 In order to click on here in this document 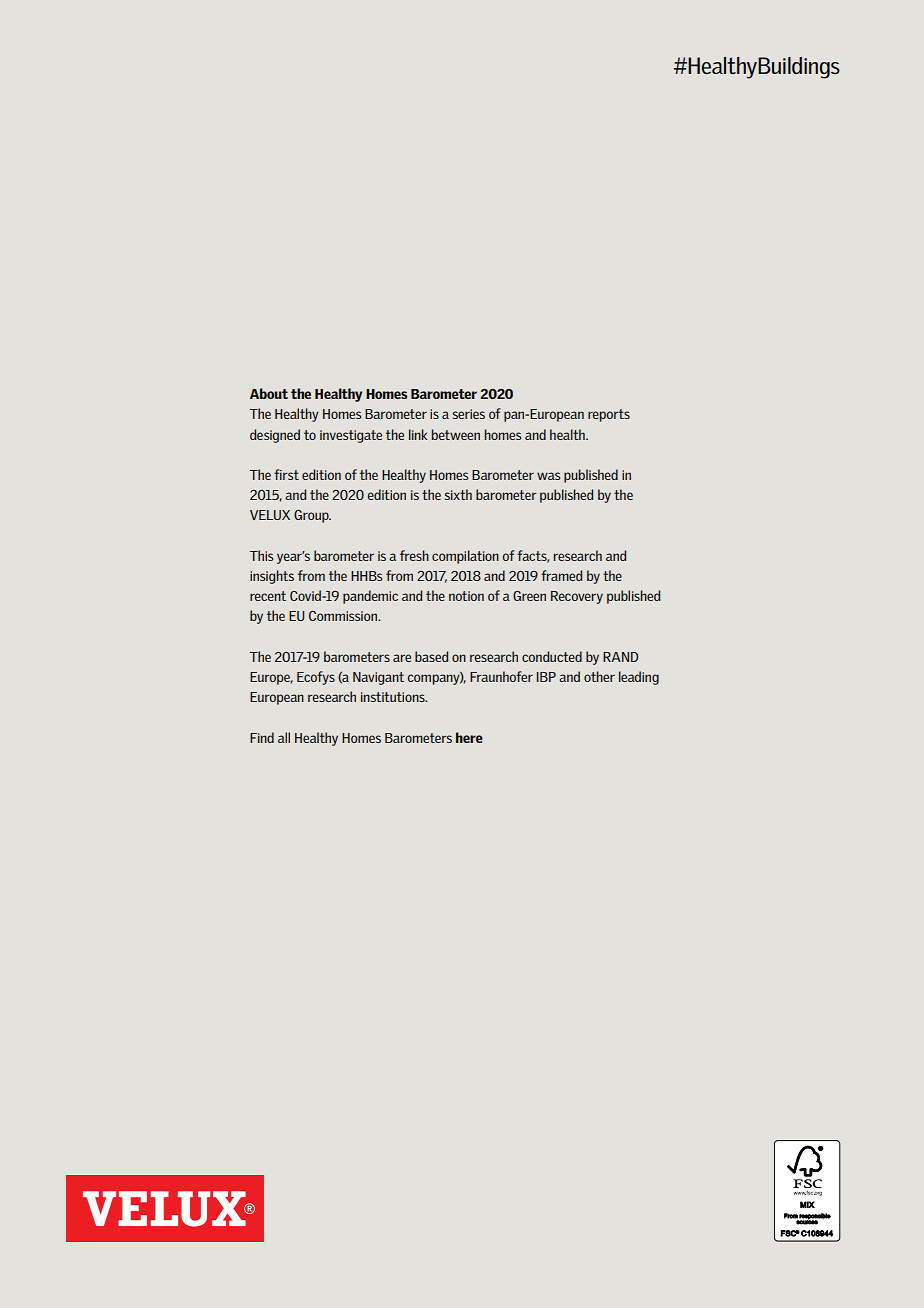, I will do `click(469, 737)`.
